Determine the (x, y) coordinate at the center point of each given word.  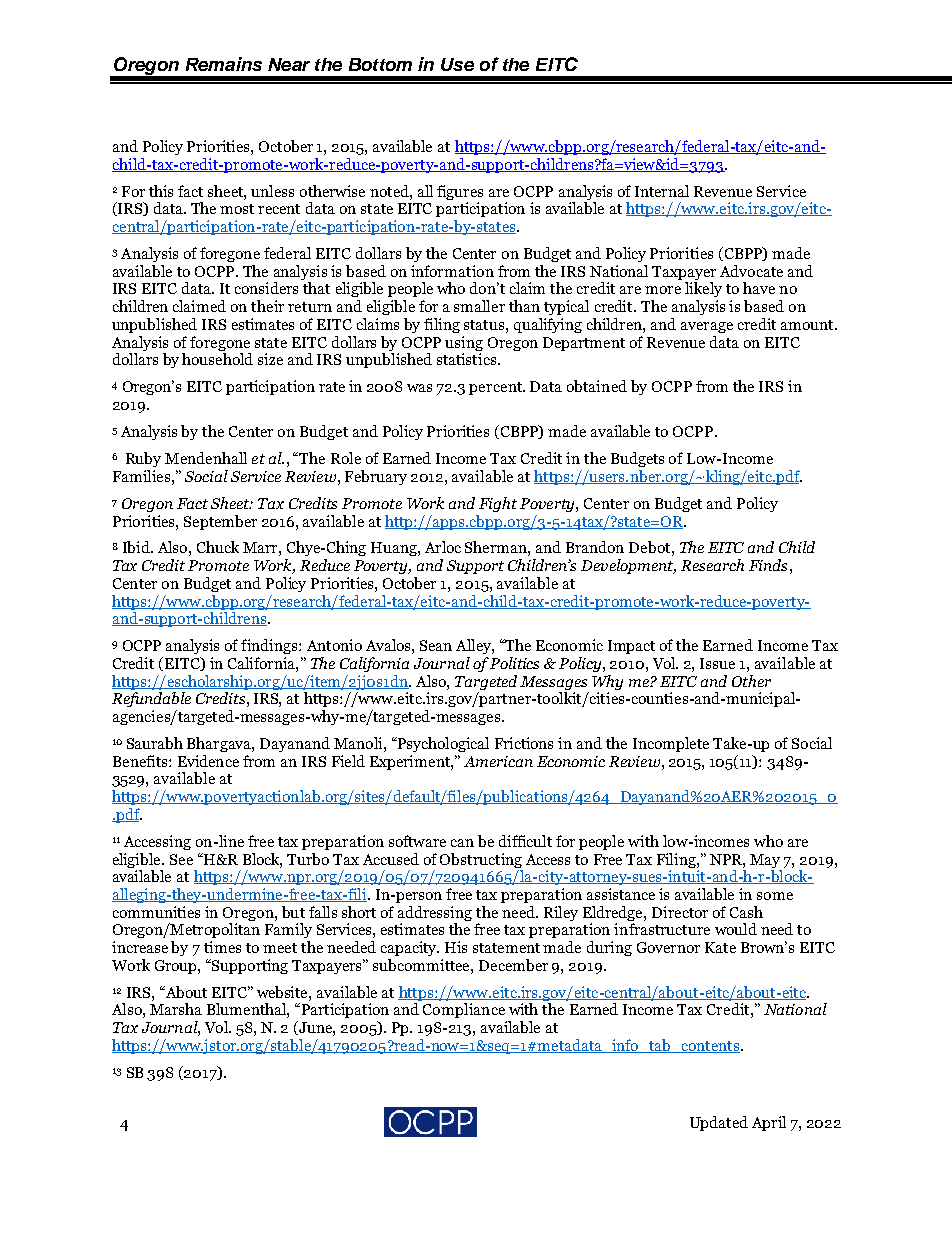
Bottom (380, 64)
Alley (474, 646)
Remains (224, 64)
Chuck (218, 547)
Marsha (176, 1009)
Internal (662, 191)
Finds (768, 565)
